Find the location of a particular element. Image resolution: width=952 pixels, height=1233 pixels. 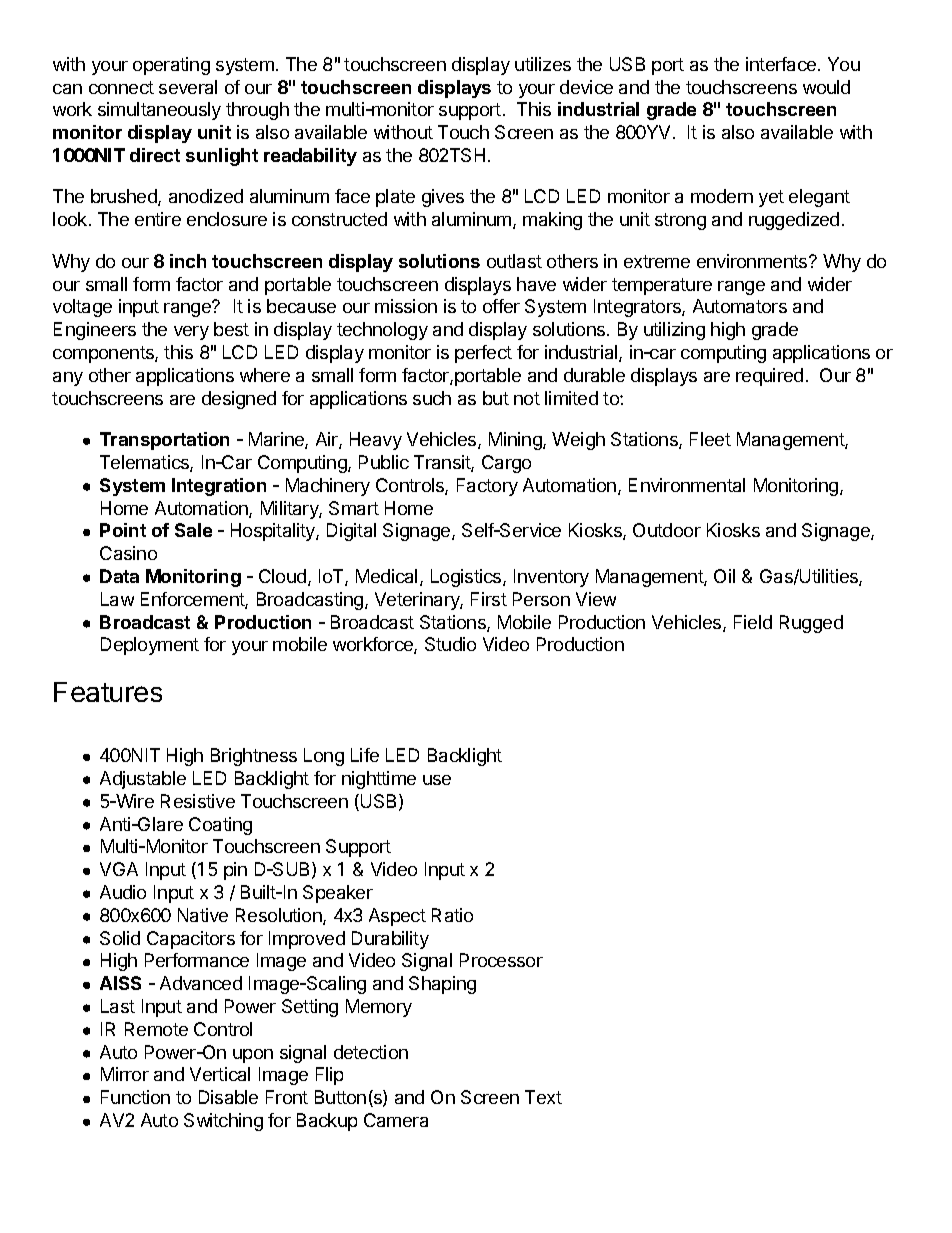

utilizes is located at coordinates (543, 64).
